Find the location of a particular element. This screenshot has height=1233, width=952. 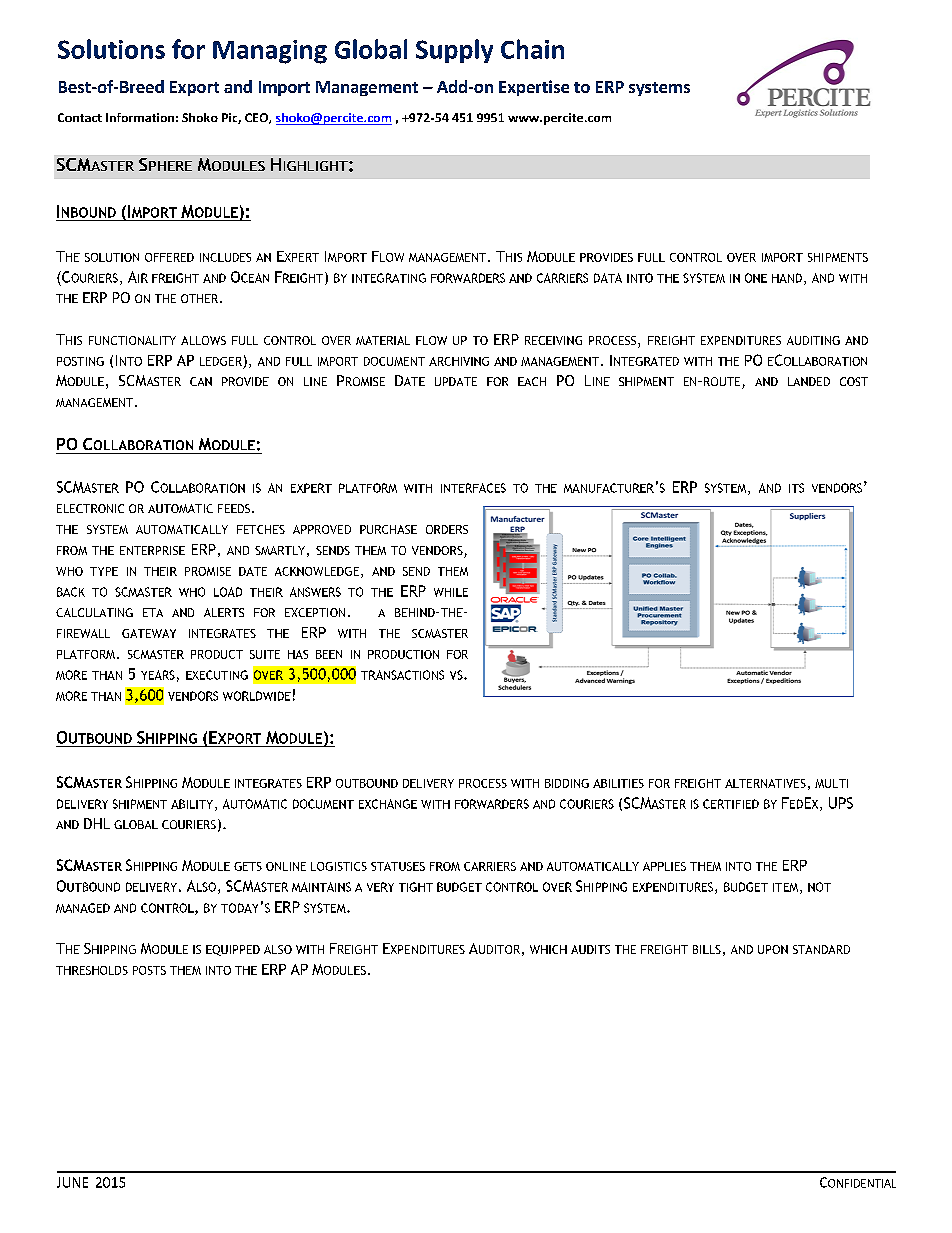

Supply is located at coordinates (454, 51).
